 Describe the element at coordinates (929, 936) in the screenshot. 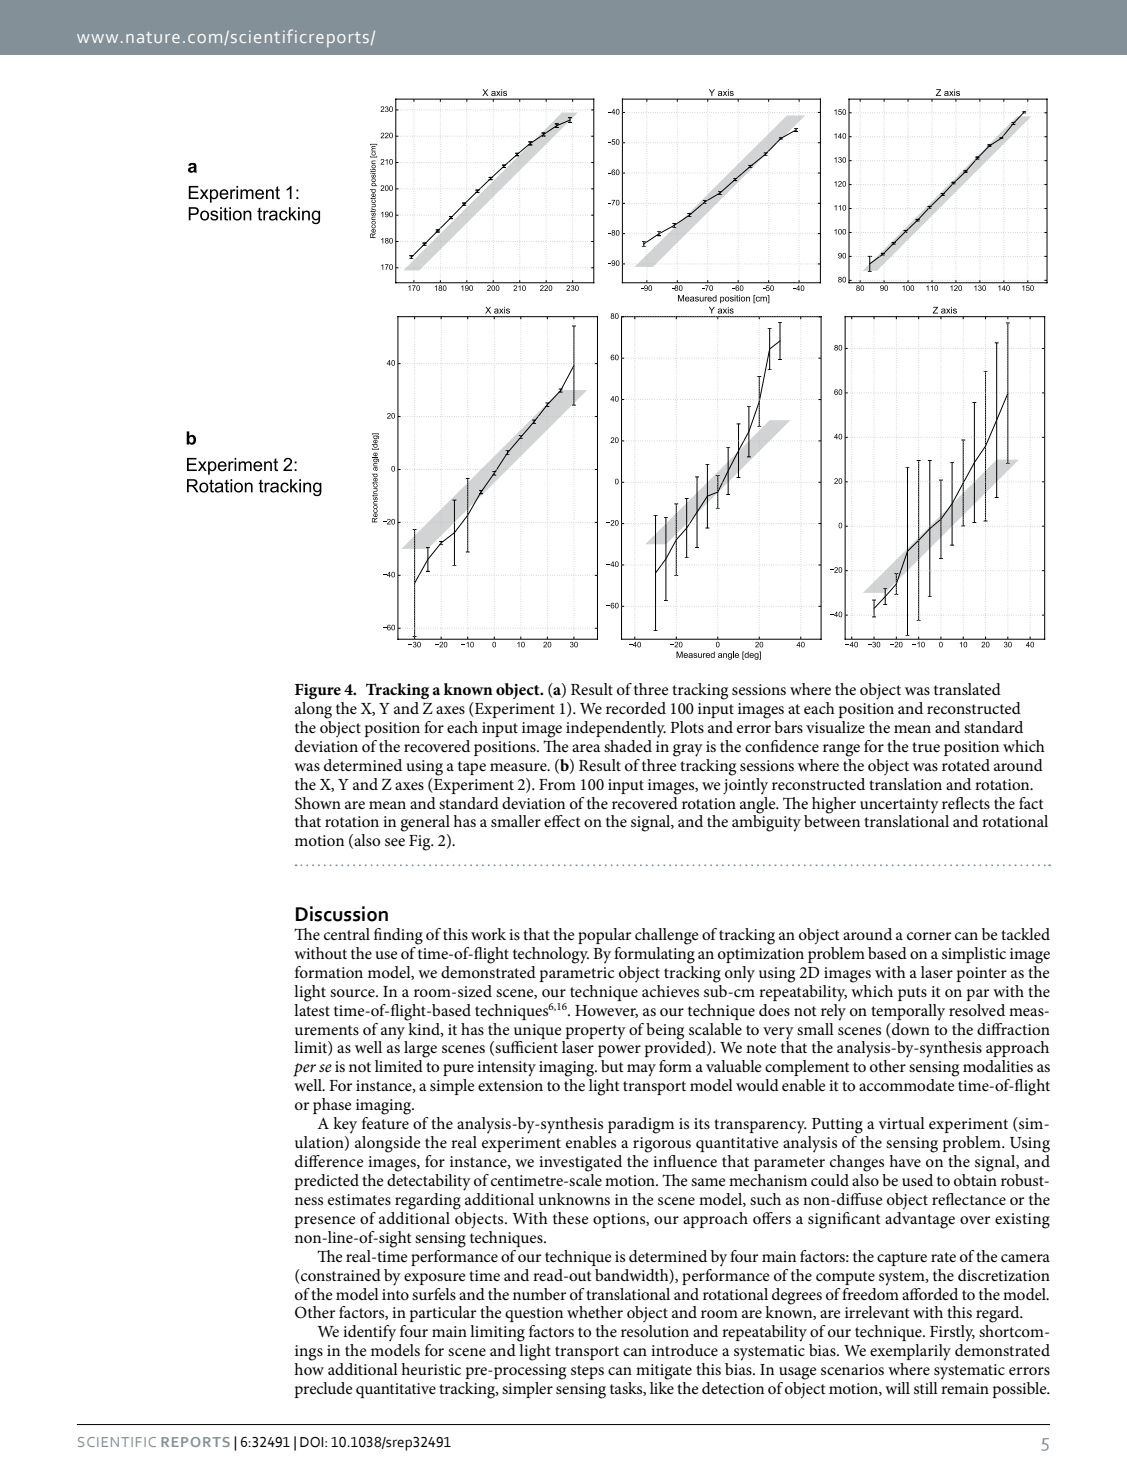

I see `corner` at that location.
